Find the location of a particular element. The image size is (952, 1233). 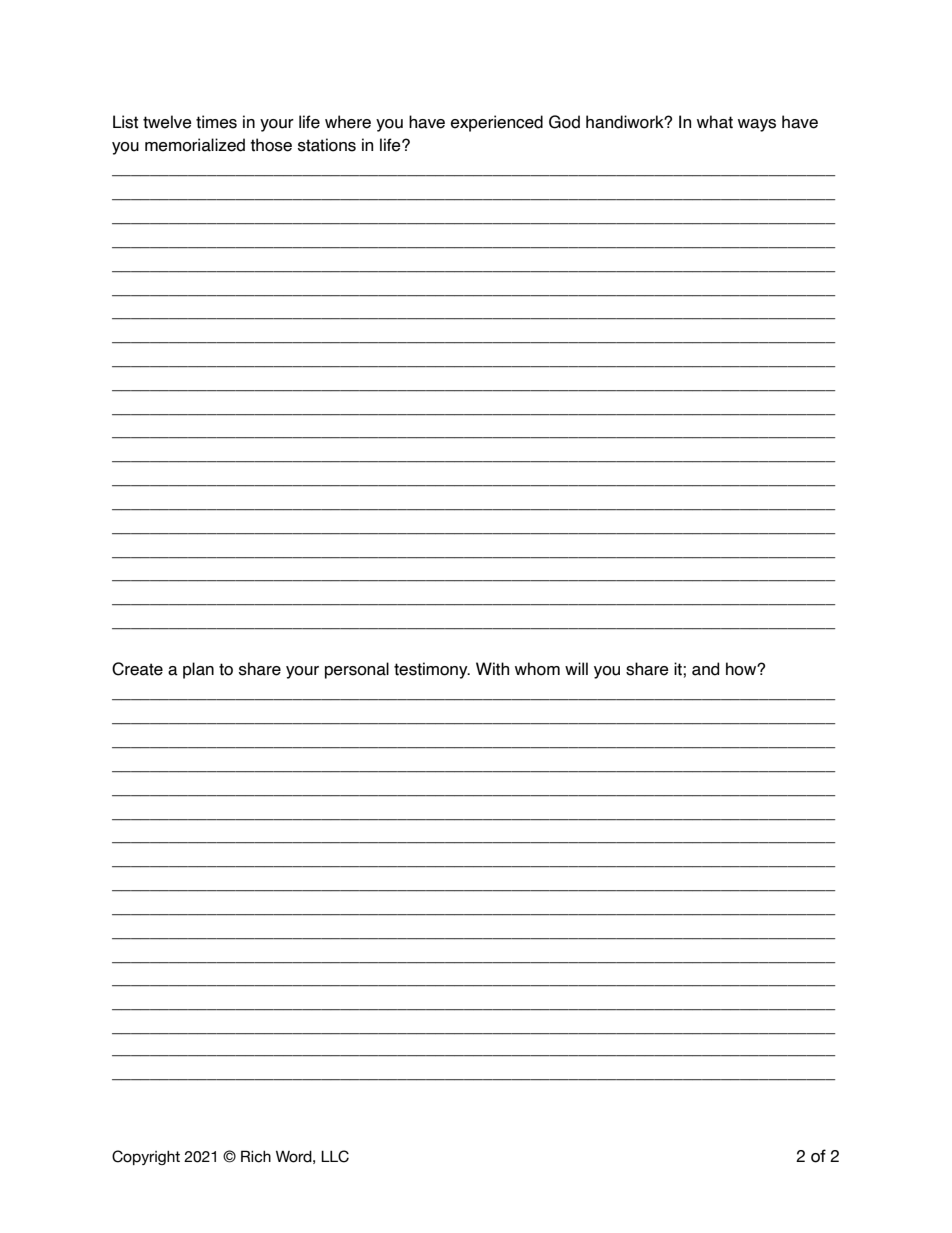

what is located at coordinates (715, 122).
